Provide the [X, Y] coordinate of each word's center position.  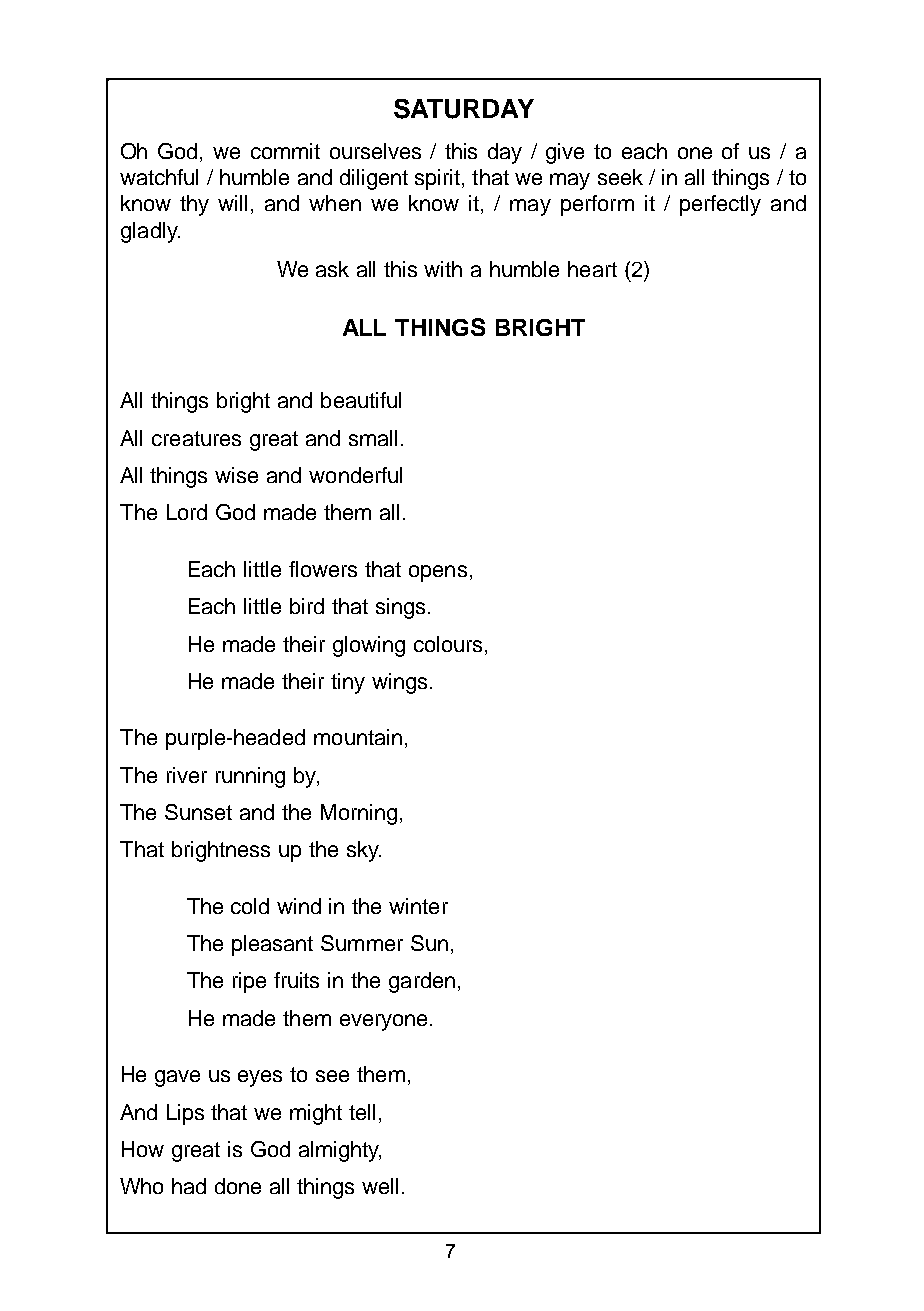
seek [620, 177]
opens [438, 573]
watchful [159, 177]
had [189, 1186]
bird [307, 606]
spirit [437, 179]
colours [448, 644]
